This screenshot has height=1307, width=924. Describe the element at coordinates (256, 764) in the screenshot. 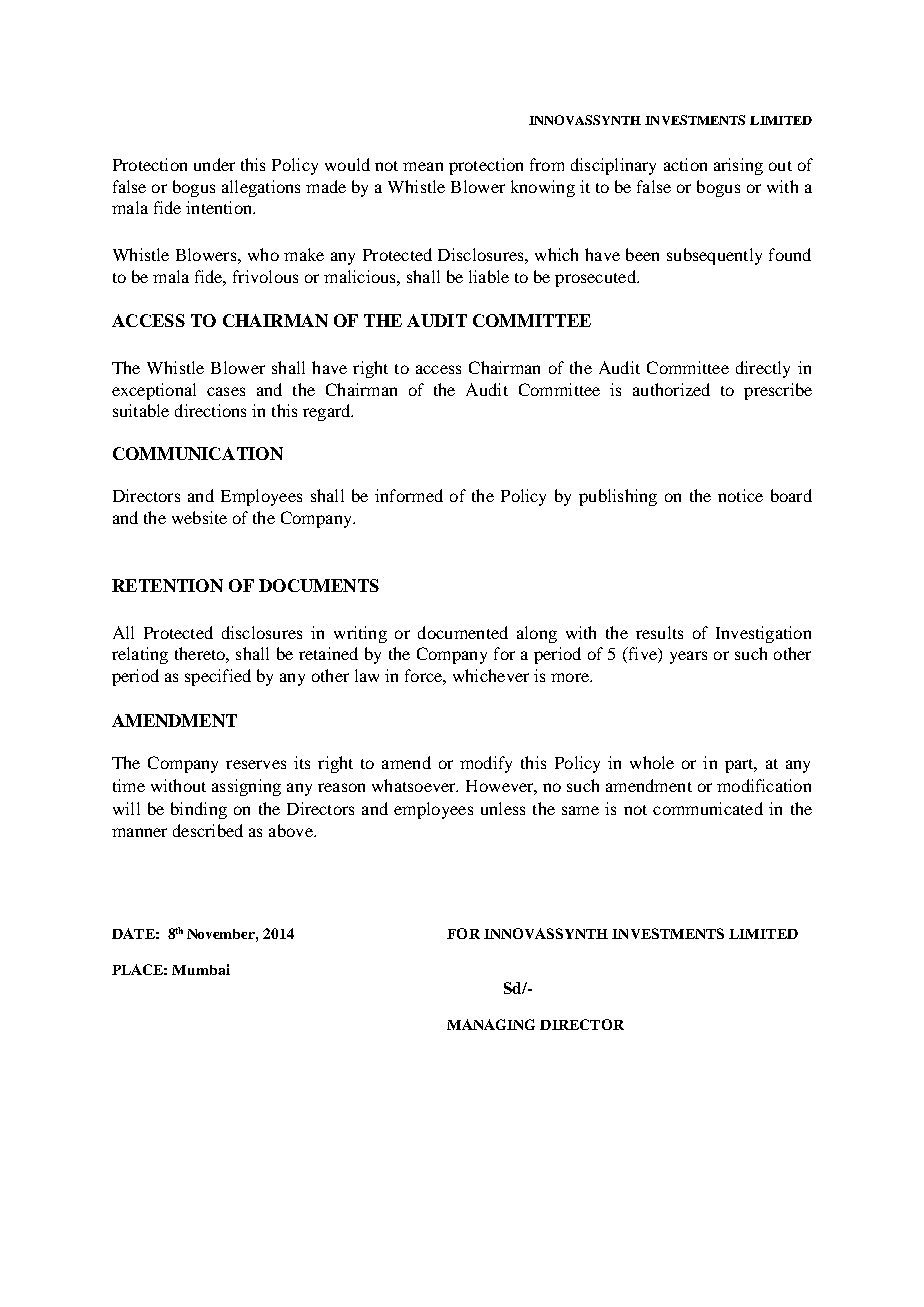

I see `reserves` at that location.
